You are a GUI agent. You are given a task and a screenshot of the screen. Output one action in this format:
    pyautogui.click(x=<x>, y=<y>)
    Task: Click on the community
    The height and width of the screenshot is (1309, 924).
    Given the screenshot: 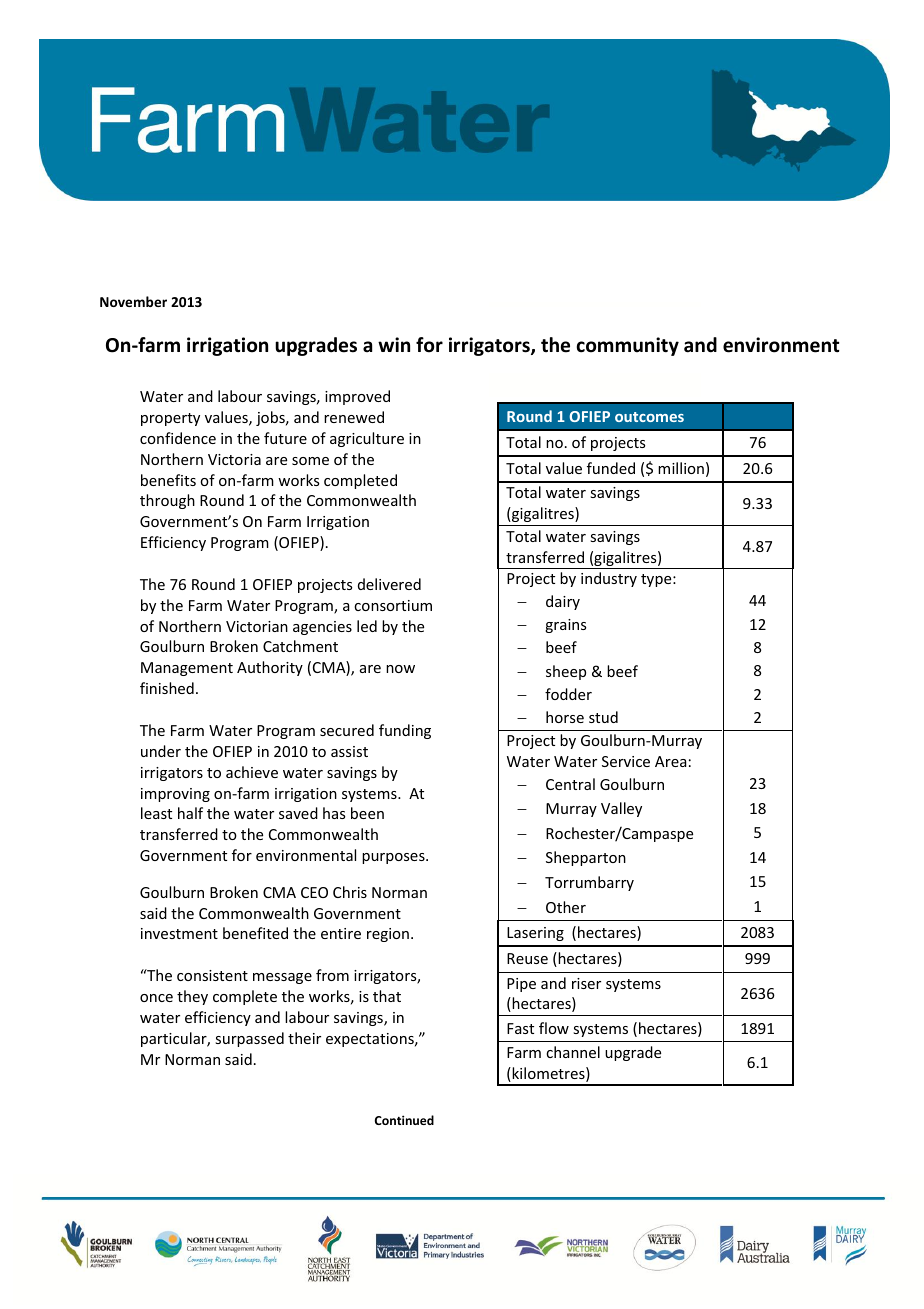 What is the action you would take?
    pyautogui.click(x=627, y=346)
